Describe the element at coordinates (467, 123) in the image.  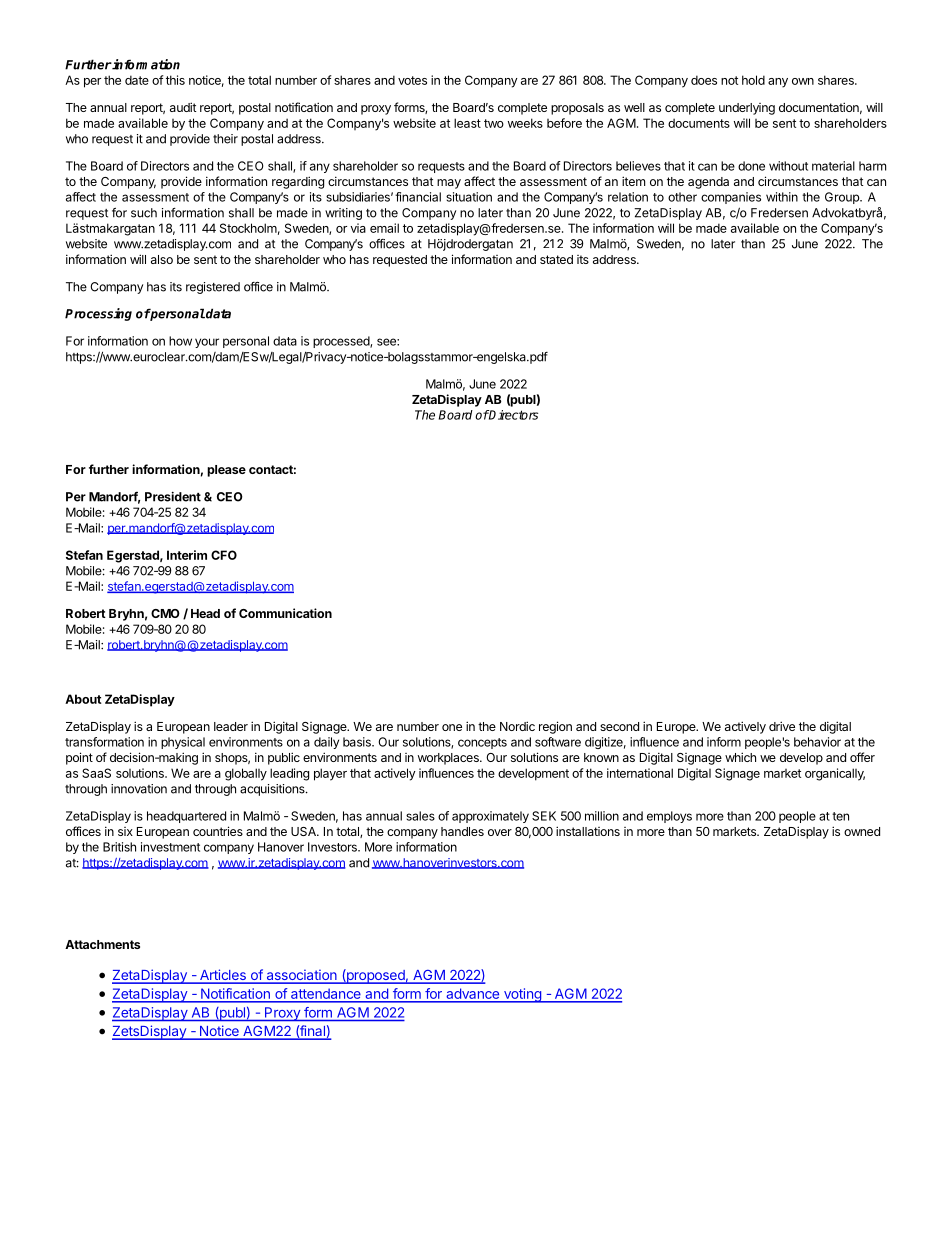
I see `least` at that location.
